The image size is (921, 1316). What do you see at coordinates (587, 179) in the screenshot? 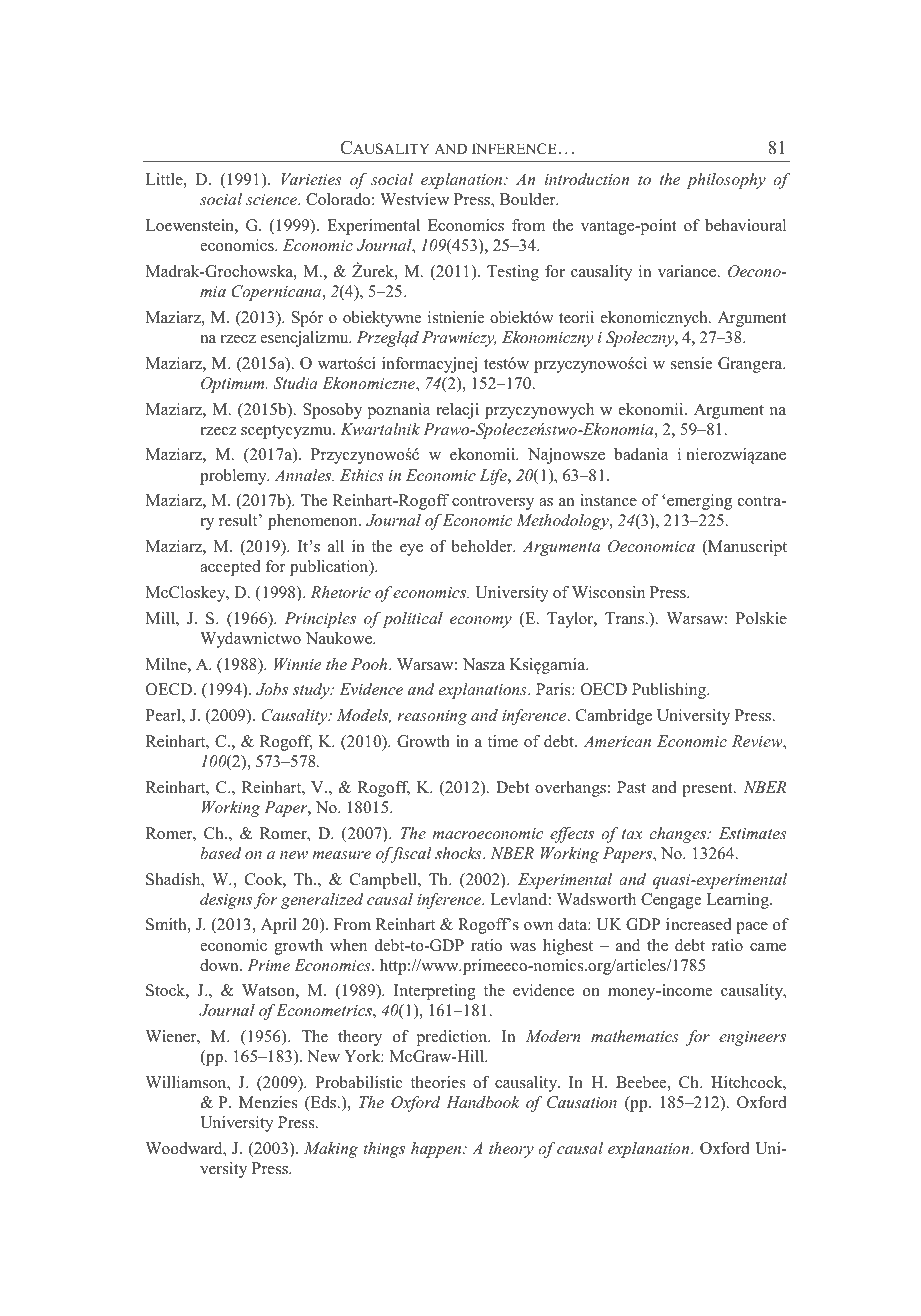
I see `introduction` at bounding box center [587, 179].
